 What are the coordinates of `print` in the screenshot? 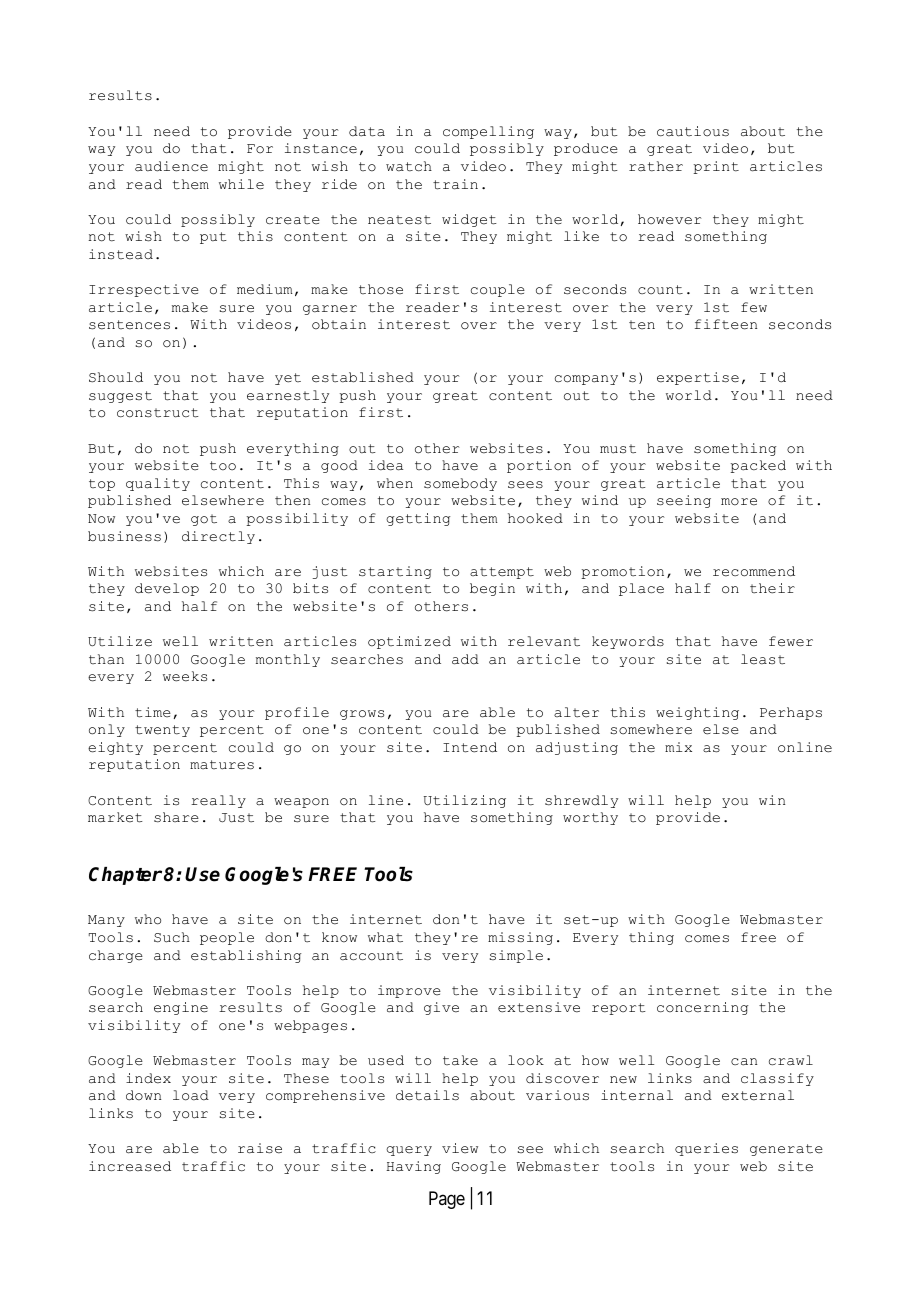 It's located at (716, 167).
